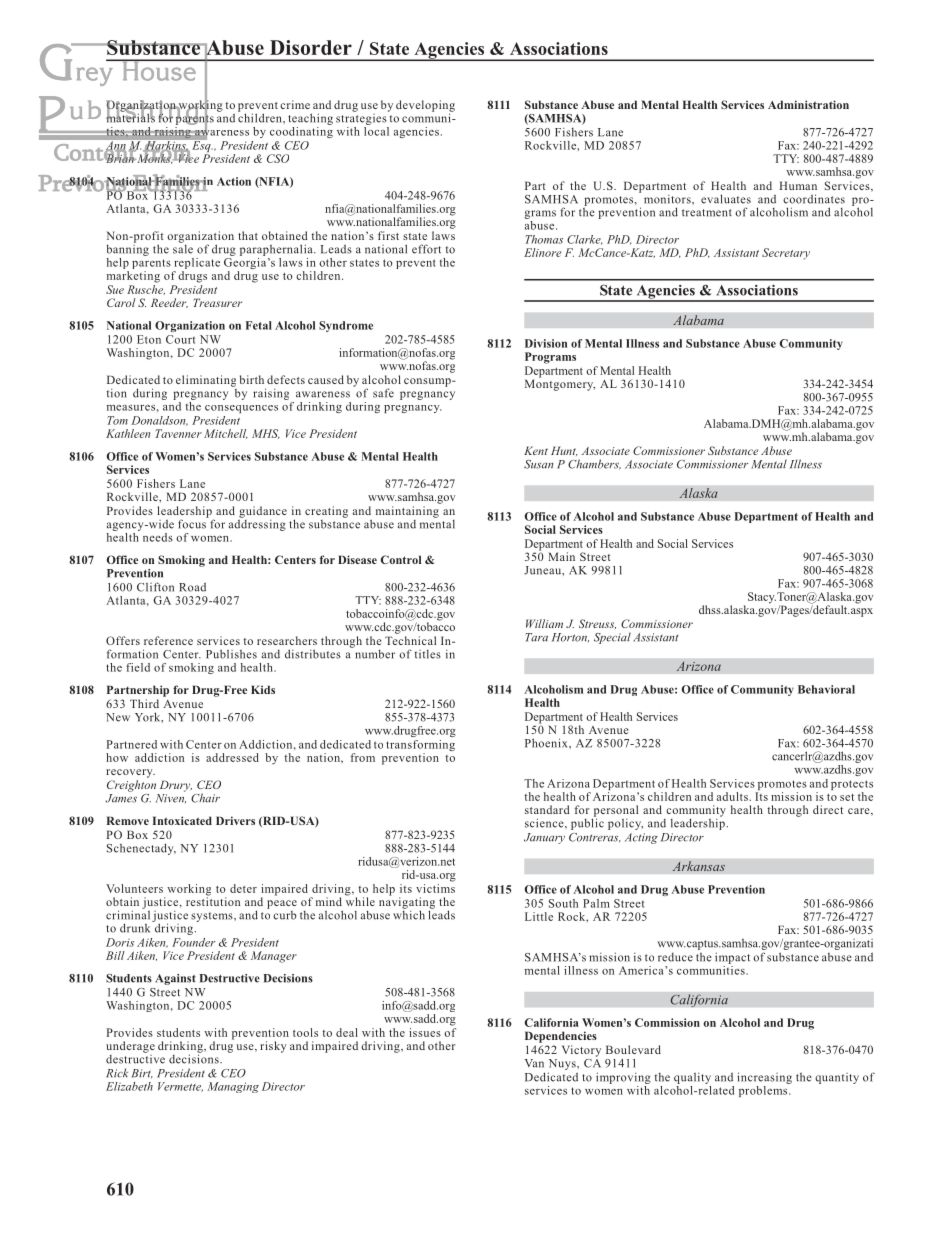 The height and width of the screenshot is (1235, 952). What do you see at coordinates (233, 1087) in the screenshot?
I see `Managing` at bounding box center [233, 1087].
